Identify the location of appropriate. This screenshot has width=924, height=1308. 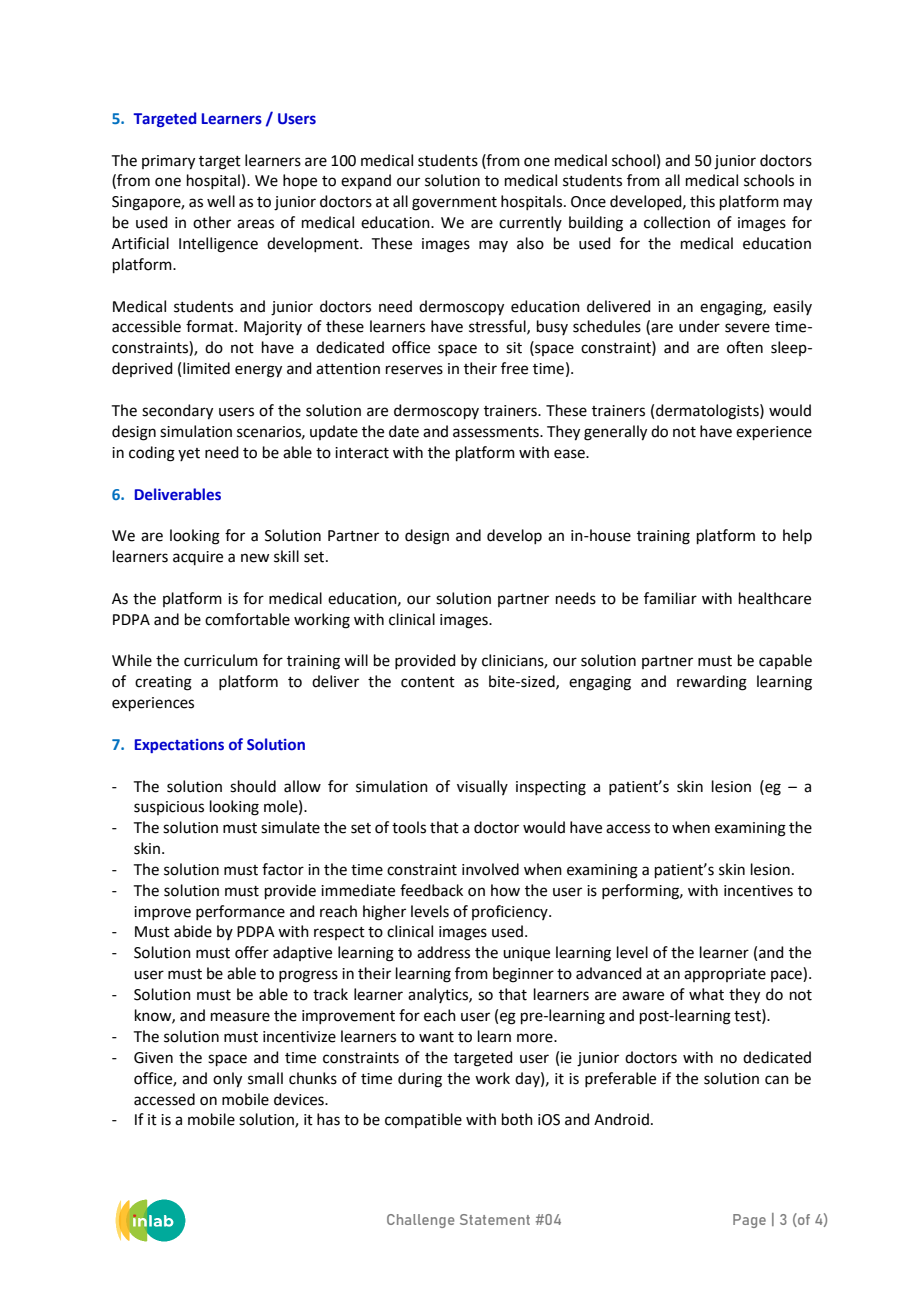
(725, 975).
